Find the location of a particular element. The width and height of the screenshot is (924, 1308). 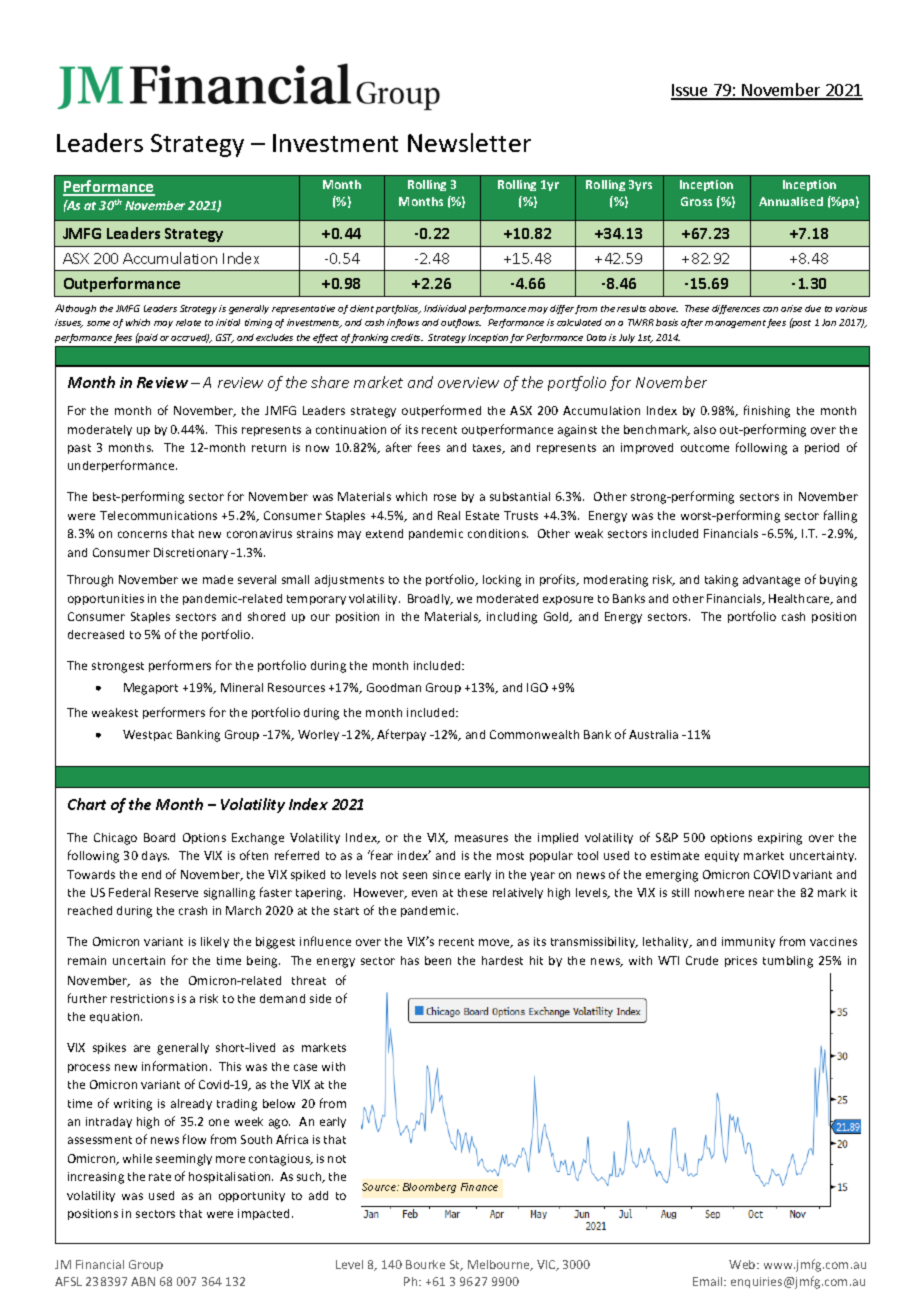

rose is located at coordinates (445, 497).
